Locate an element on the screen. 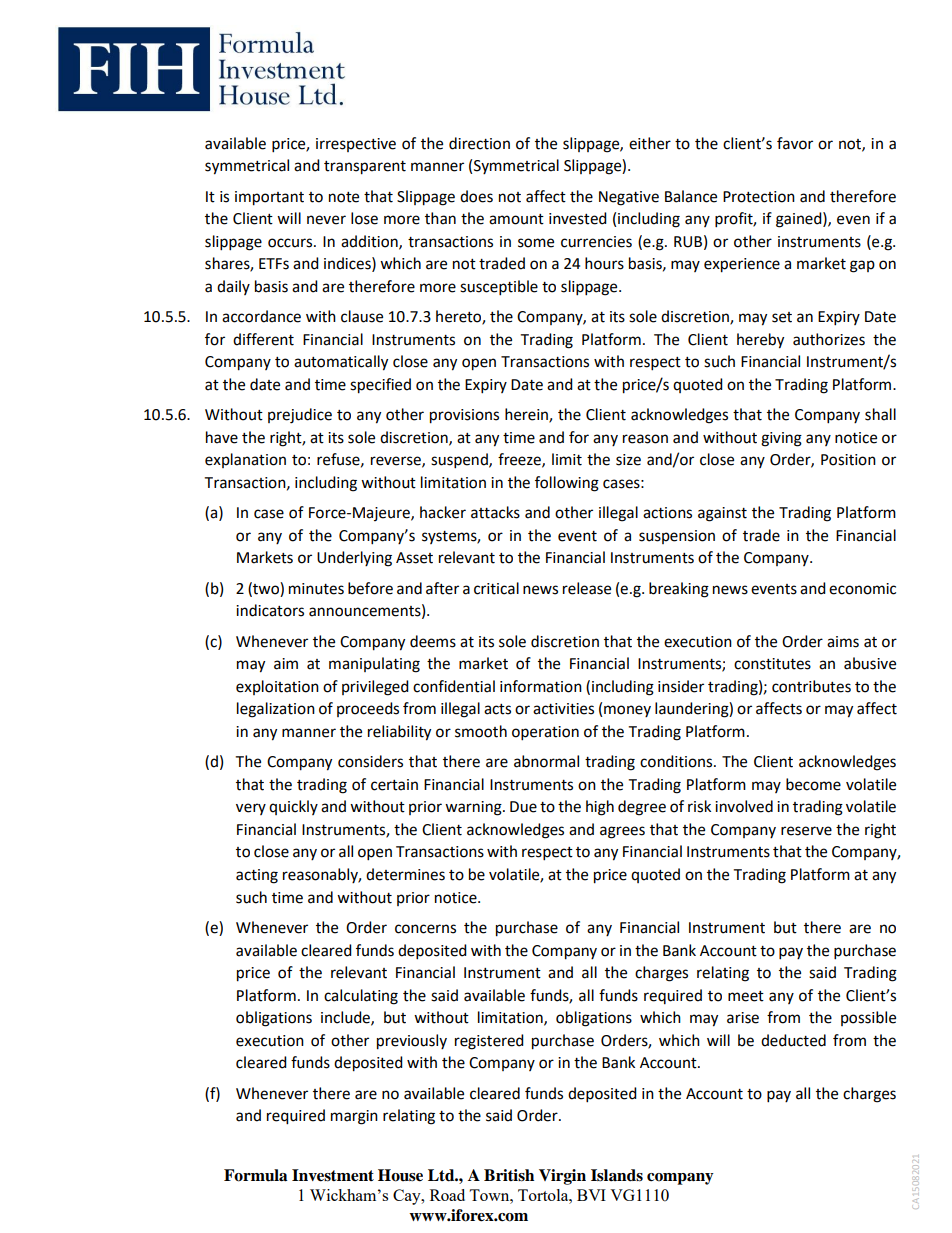 This screenshot has height=1233, width=952. invested is located at coordinates (578, 218).
